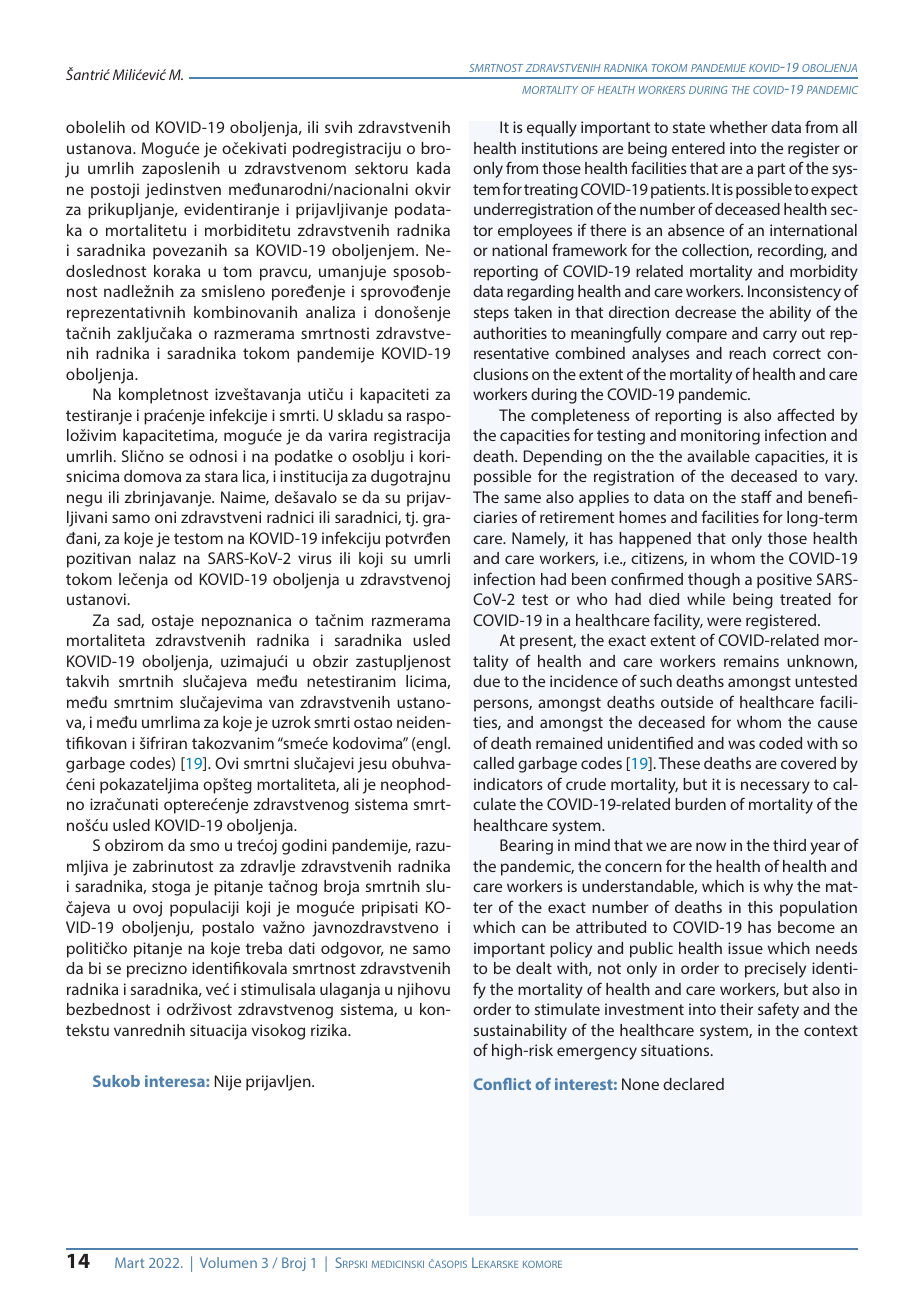  I want to click on jesu, so click(372, 765).
